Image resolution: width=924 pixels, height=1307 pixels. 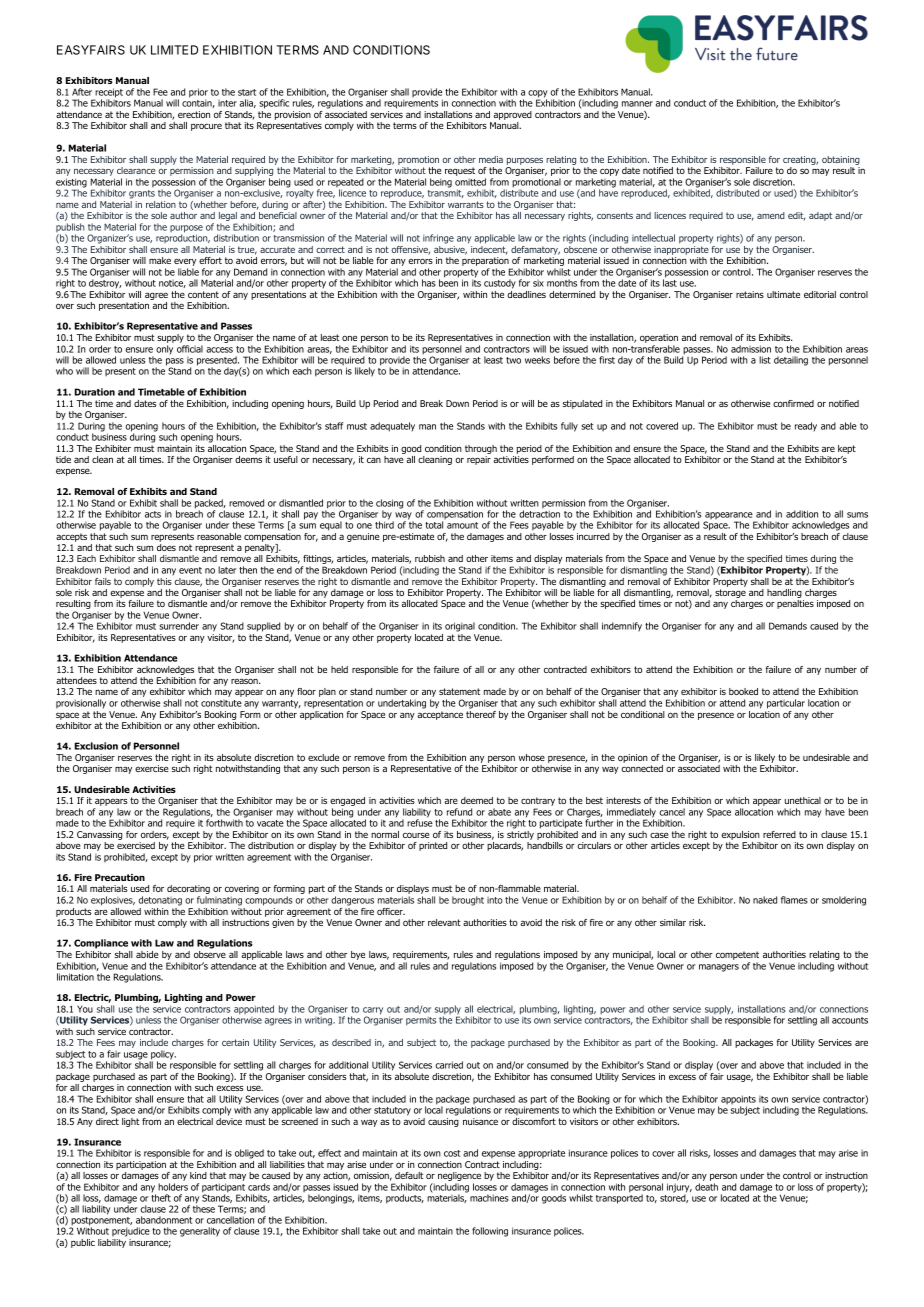 I want to click on approved, so click(x=512, y=115).
